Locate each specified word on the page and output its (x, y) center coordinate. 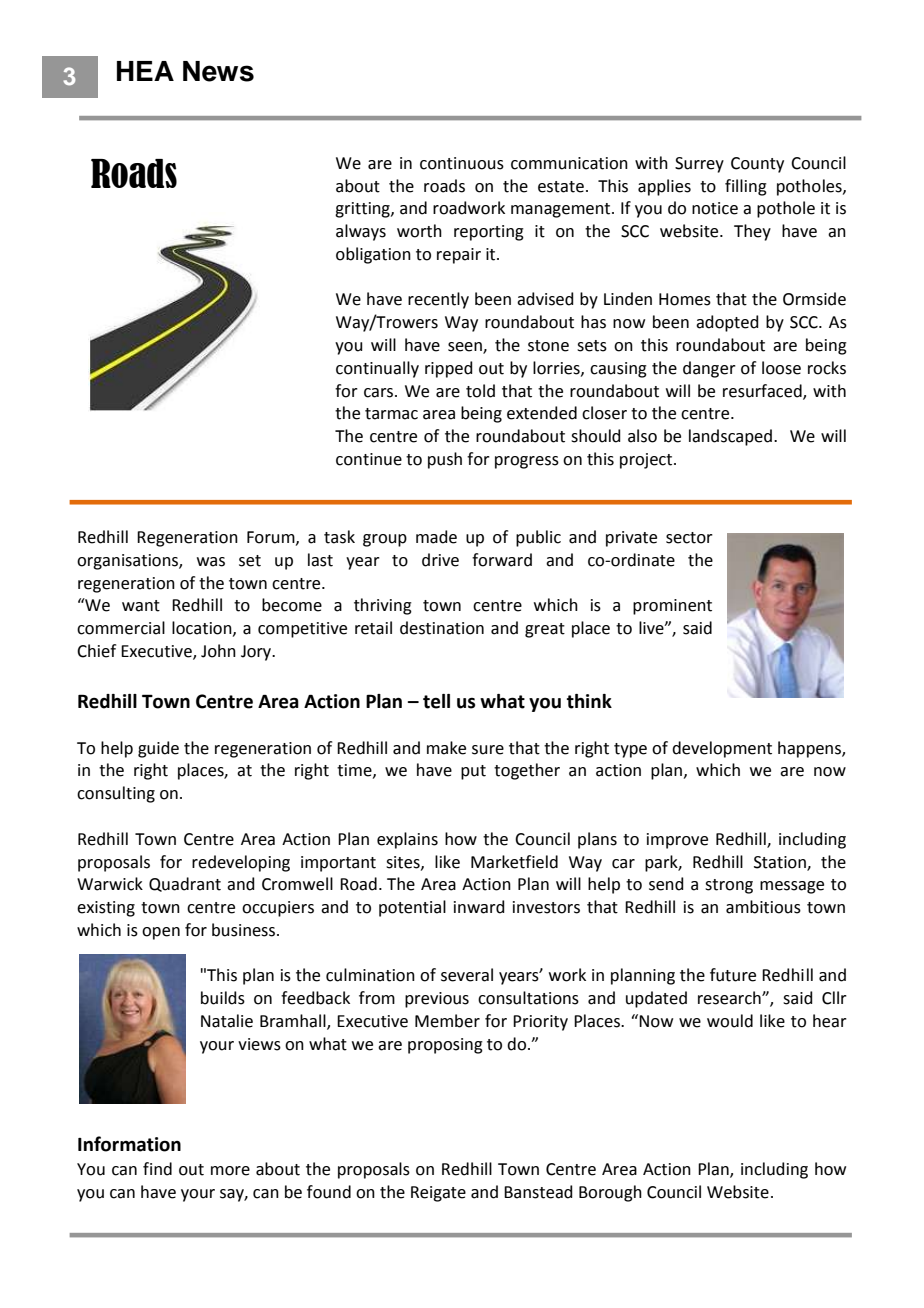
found (329, 1192)
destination (442, 628)
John (218, 651)
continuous (462, 163)
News (218, 71)
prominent (672, 607)
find (157, 1169)
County (757, 165)
